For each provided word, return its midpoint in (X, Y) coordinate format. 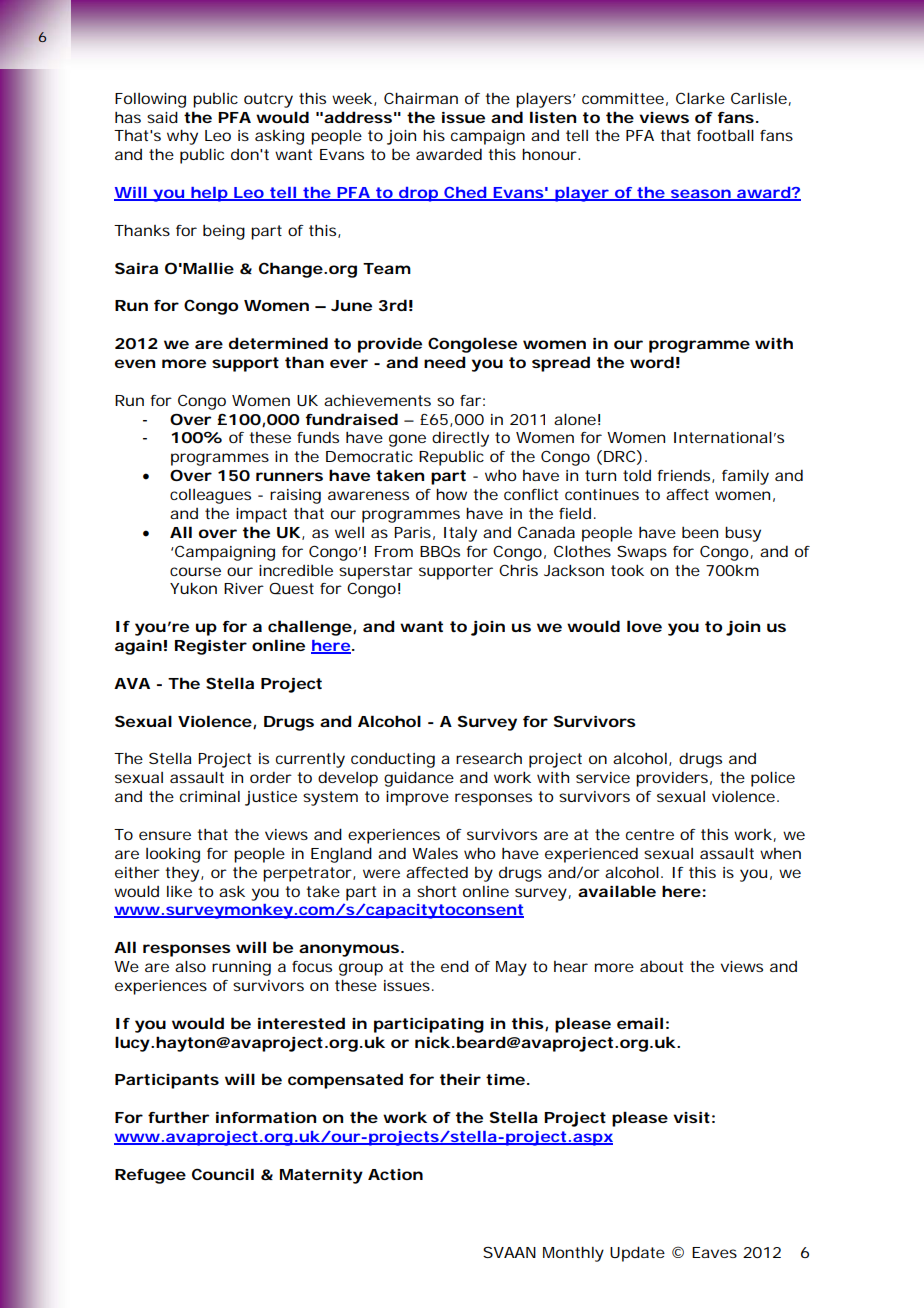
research (489, 758)
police (773, 779)
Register (211, 647)
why (182, 137)
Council (223, 1174)
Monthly (573, 1254)
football (725, 135)
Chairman (421, 98)
